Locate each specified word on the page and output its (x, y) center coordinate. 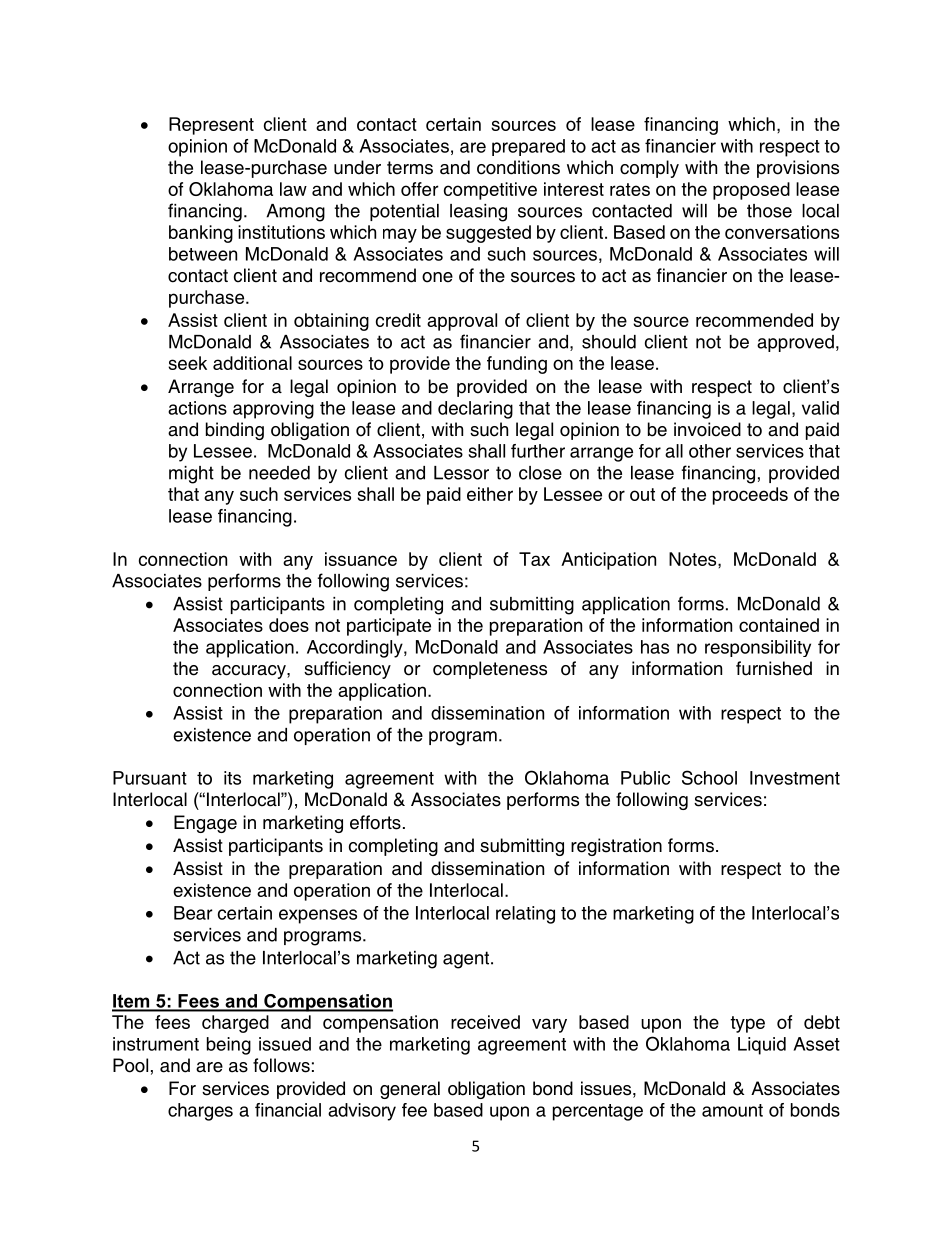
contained (779, 625)
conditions (518, 167)
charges (200, 1112)
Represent (211, 126)
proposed (751, 191)
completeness (490, 670)
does (289, 625)
